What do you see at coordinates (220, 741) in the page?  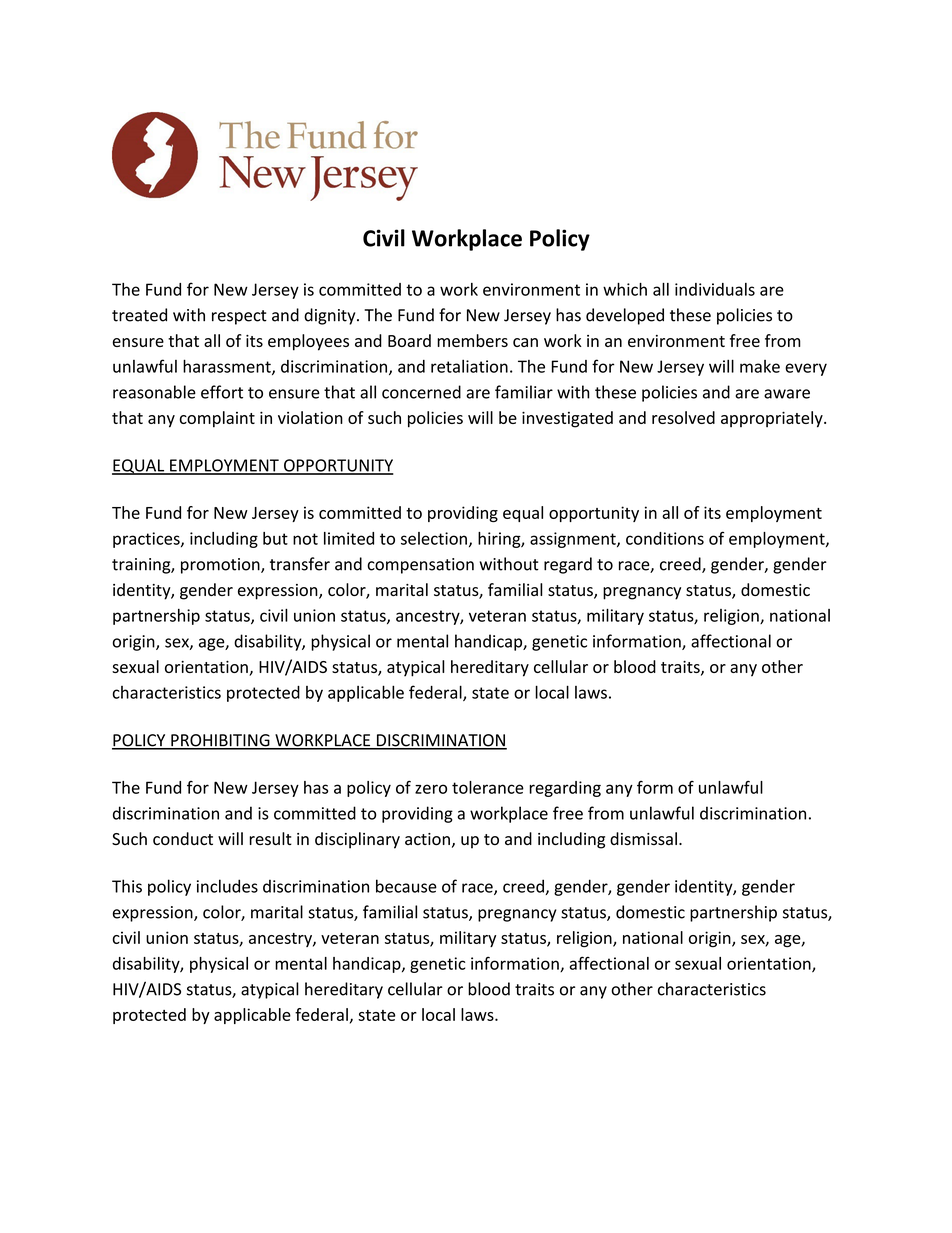 I see `PROHIBITING` at bounding box center [220, 741].
